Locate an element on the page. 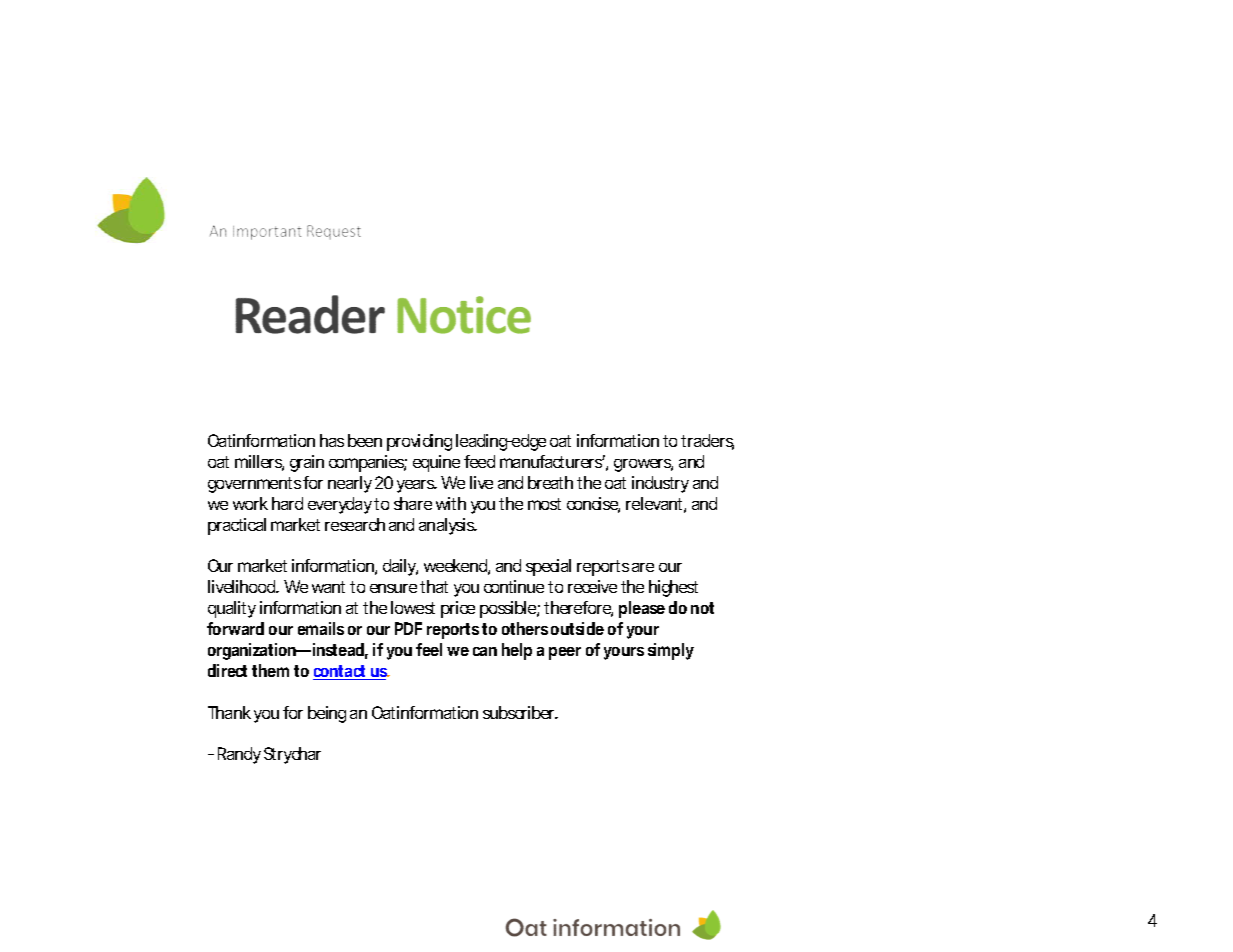 The width and height of the document is (1233, 952). want is located at coordinates (328, 587).
